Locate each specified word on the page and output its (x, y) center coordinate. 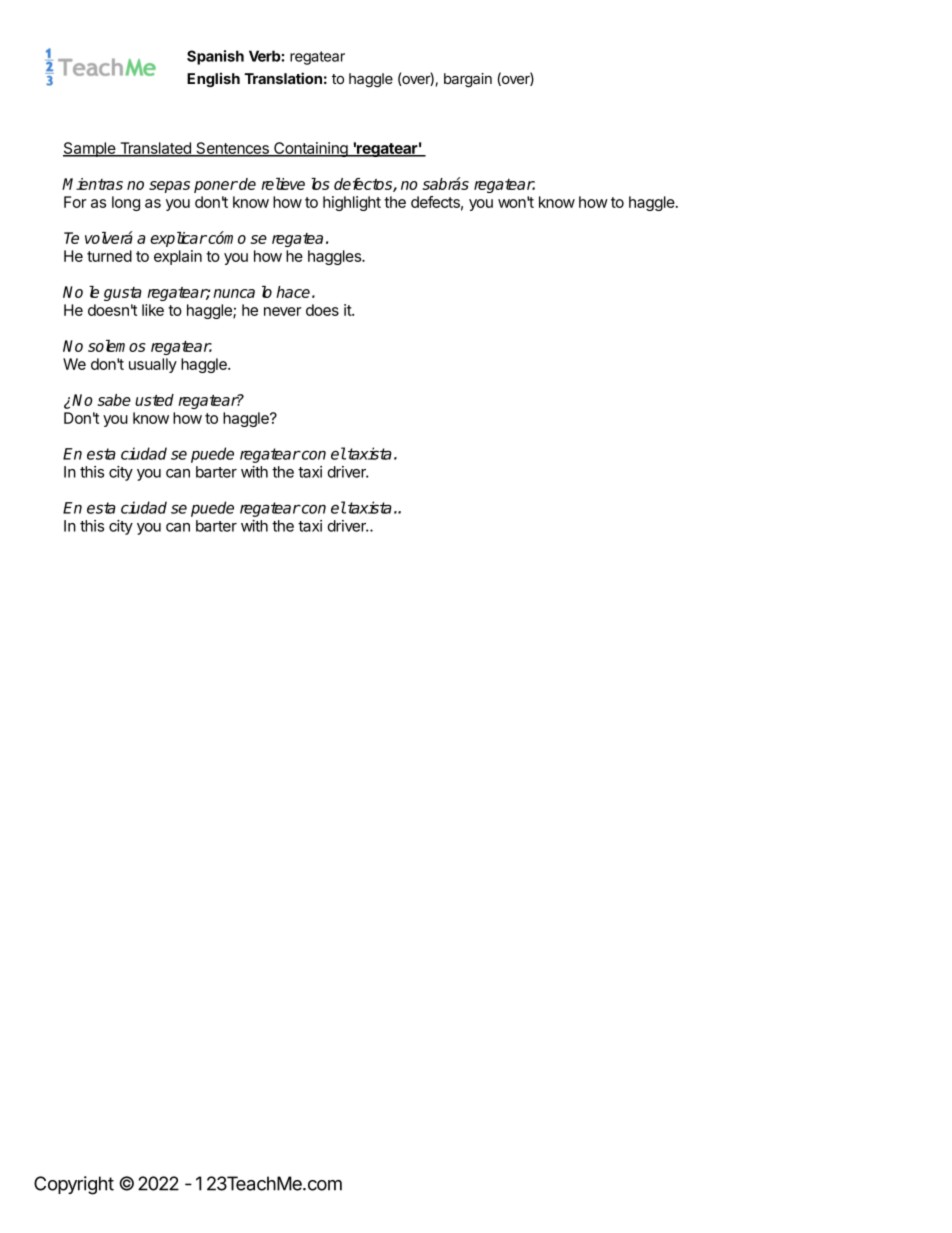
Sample (90, 149)
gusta (123, 294)
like (153, 310)
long (126, 203)
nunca (234, 293)
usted (154, 400)
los (320, 184)
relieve (283, 184)
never (283, 311)
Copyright (74, 1185)
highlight (352, 203)
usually (153, 365)
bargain (468, 80)
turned (109, 256)
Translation (283, 78)
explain (178, 257)
